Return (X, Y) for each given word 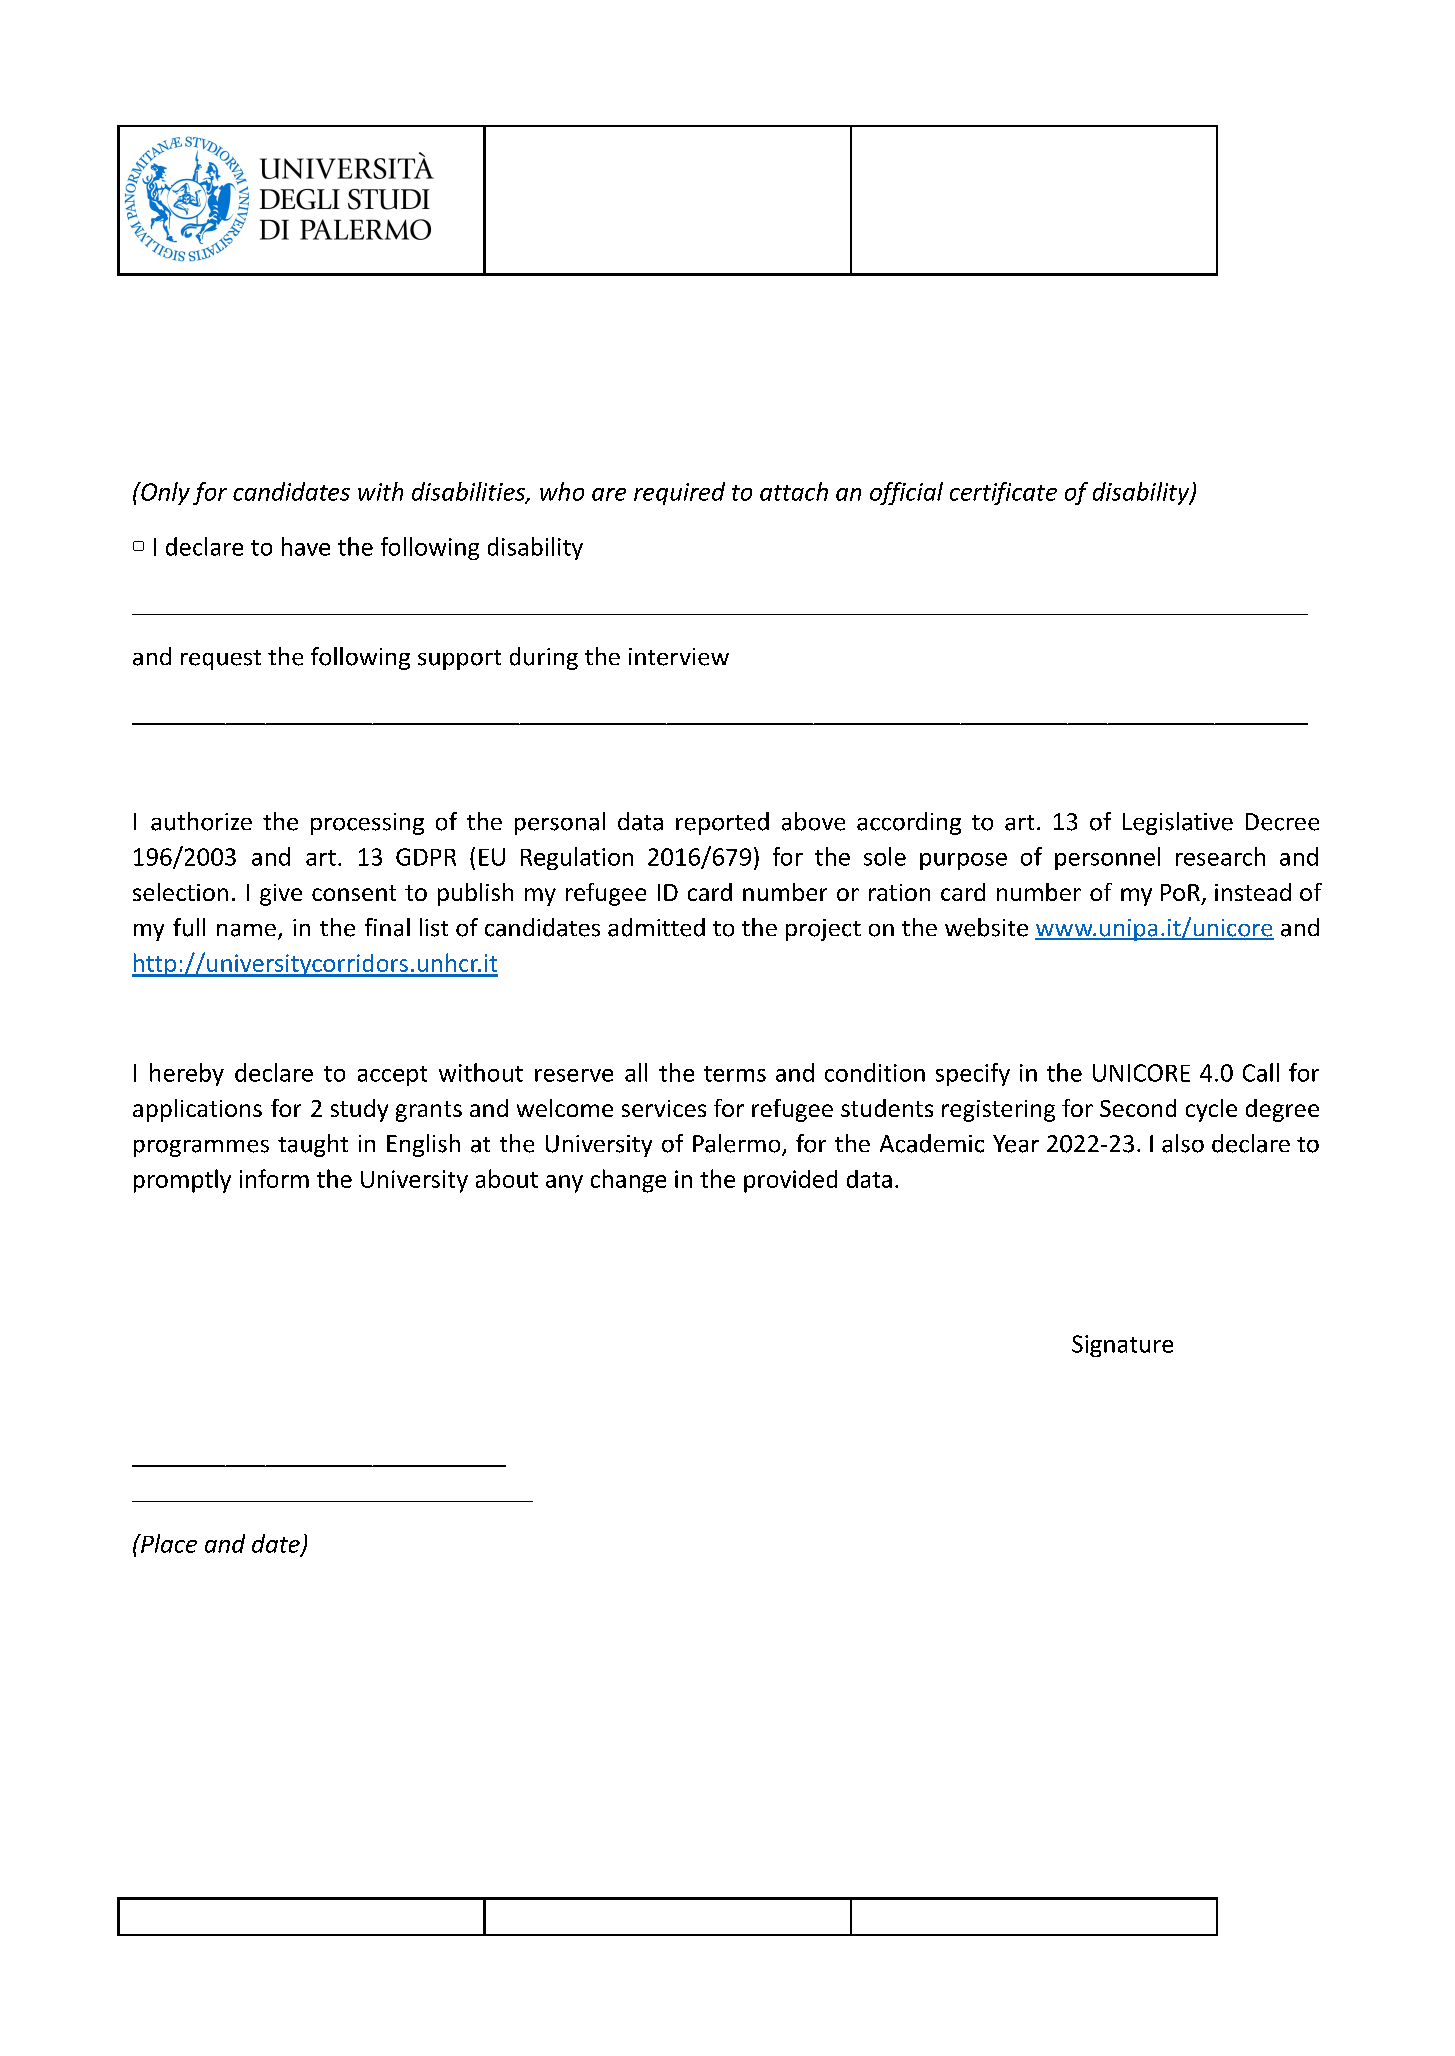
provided (790, 1181)
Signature (1122, 1346)
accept (392, 1076)
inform (274, 1178)
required (679, 493)
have (306, 546)
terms (735, 1074)
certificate (1003, 493)
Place (168, 1543)
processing (367, 824)
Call (1261, 1072)
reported (722, 823)
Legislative (1178, 823)
